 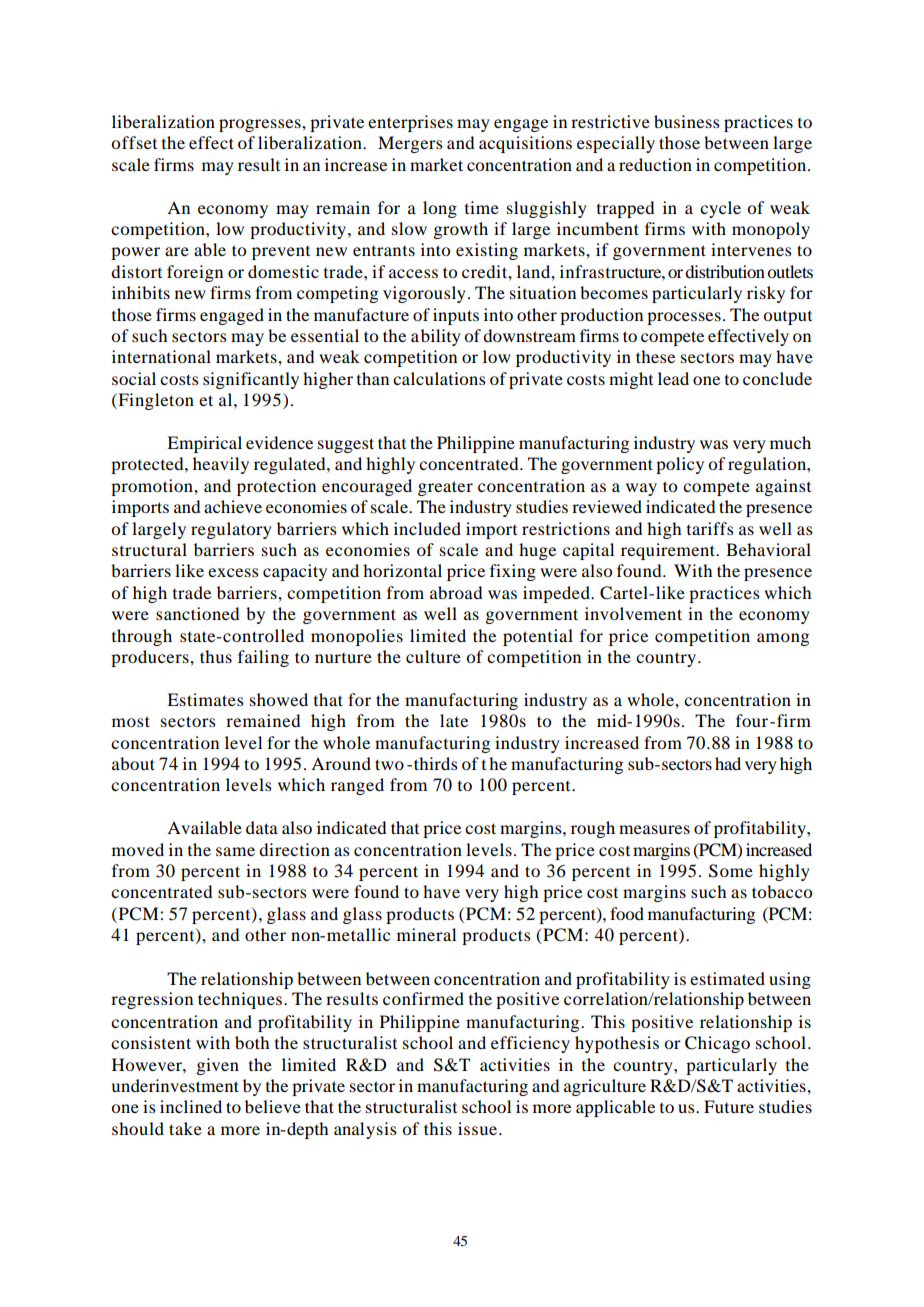 I want to click on calculations, so click(x=439, y=378).
